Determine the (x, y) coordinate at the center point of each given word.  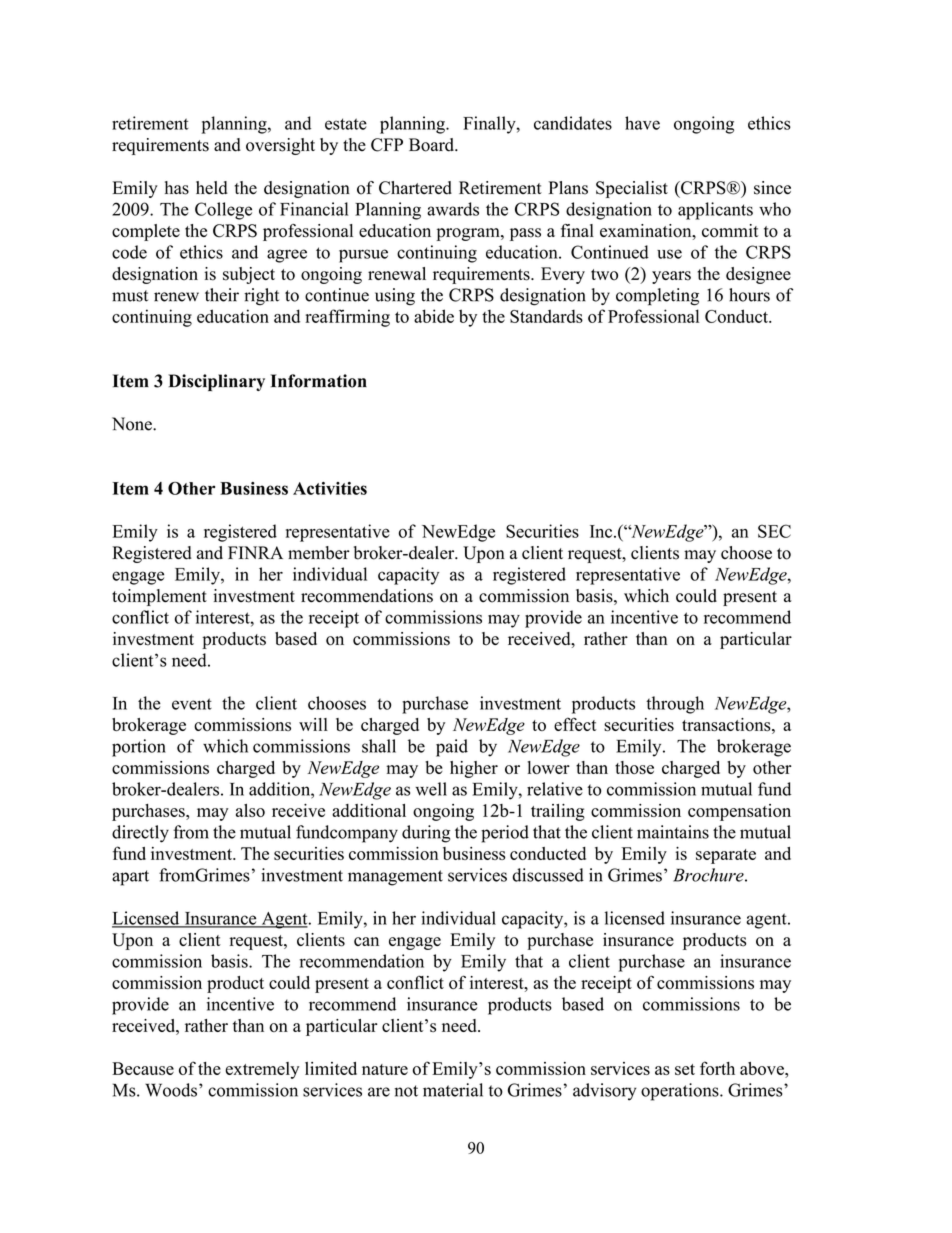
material (453, 1090)
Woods (171, 1090)
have (642, 123)
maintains (673, 832)
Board (432, 145)
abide (434, 316)
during (426, 834)
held (212, 188)
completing (657, 297)
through (675, 705)
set (685, 1069)
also (250, 810)
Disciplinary (216, 382)
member (319, 553)
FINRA (255, 552)
